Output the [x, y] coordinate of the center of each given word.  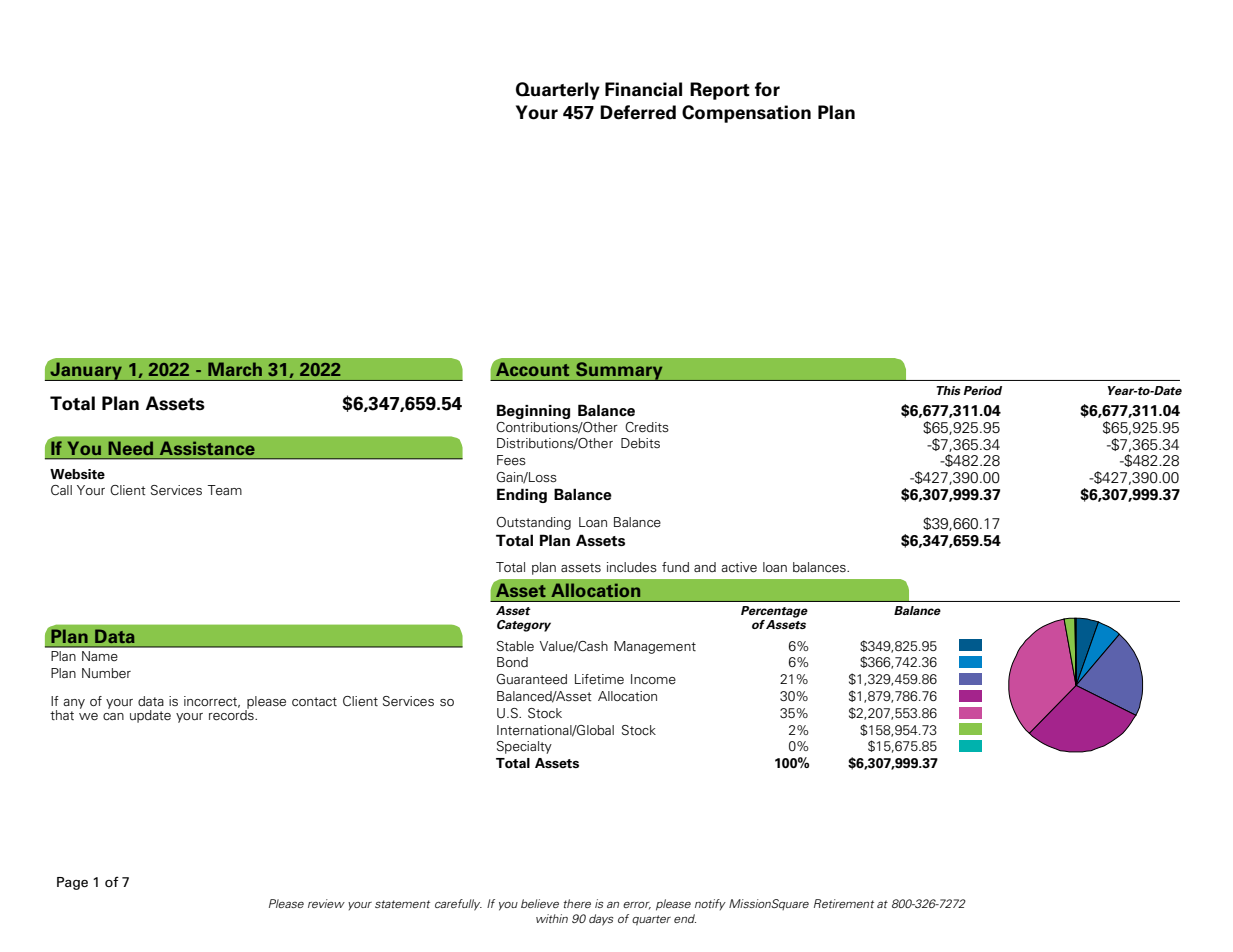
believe [540, 903]
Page [72, 883]
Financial [643, 89]
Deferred [638, 112]
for [767, 89]
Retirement [844, 903]
